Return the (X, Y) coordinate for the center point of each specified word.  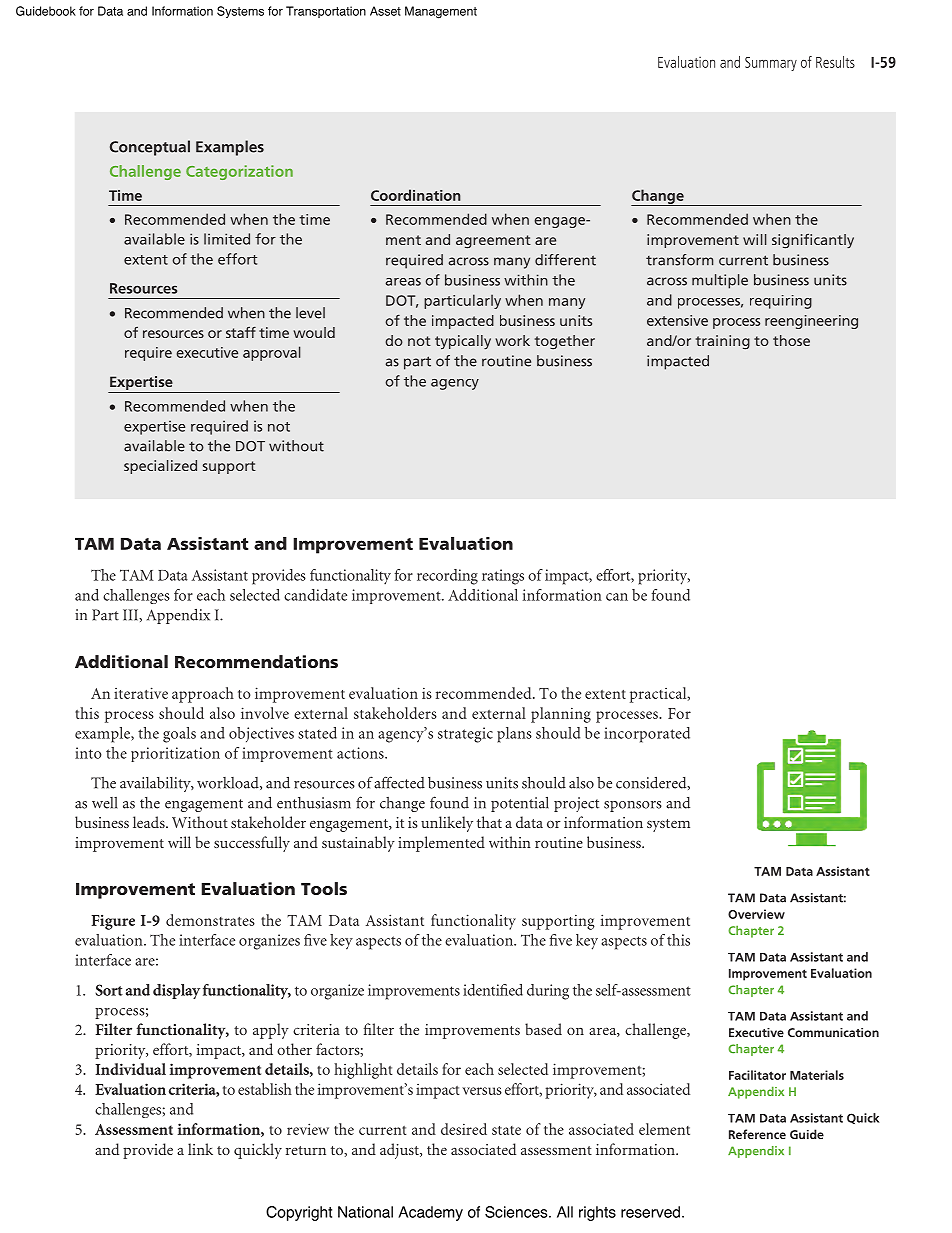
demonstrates (210, 920)
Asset (385, 11)
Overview (756, 914)
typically (463, 342)
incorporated (647, 735)
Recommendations (256, 661)
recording (447, 577)
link (200, 1149)
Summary (771, 64)
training (723, 342)
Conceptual (150, 148)
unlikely (447, 824)
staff (241, 332)
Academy (430, 1213)
